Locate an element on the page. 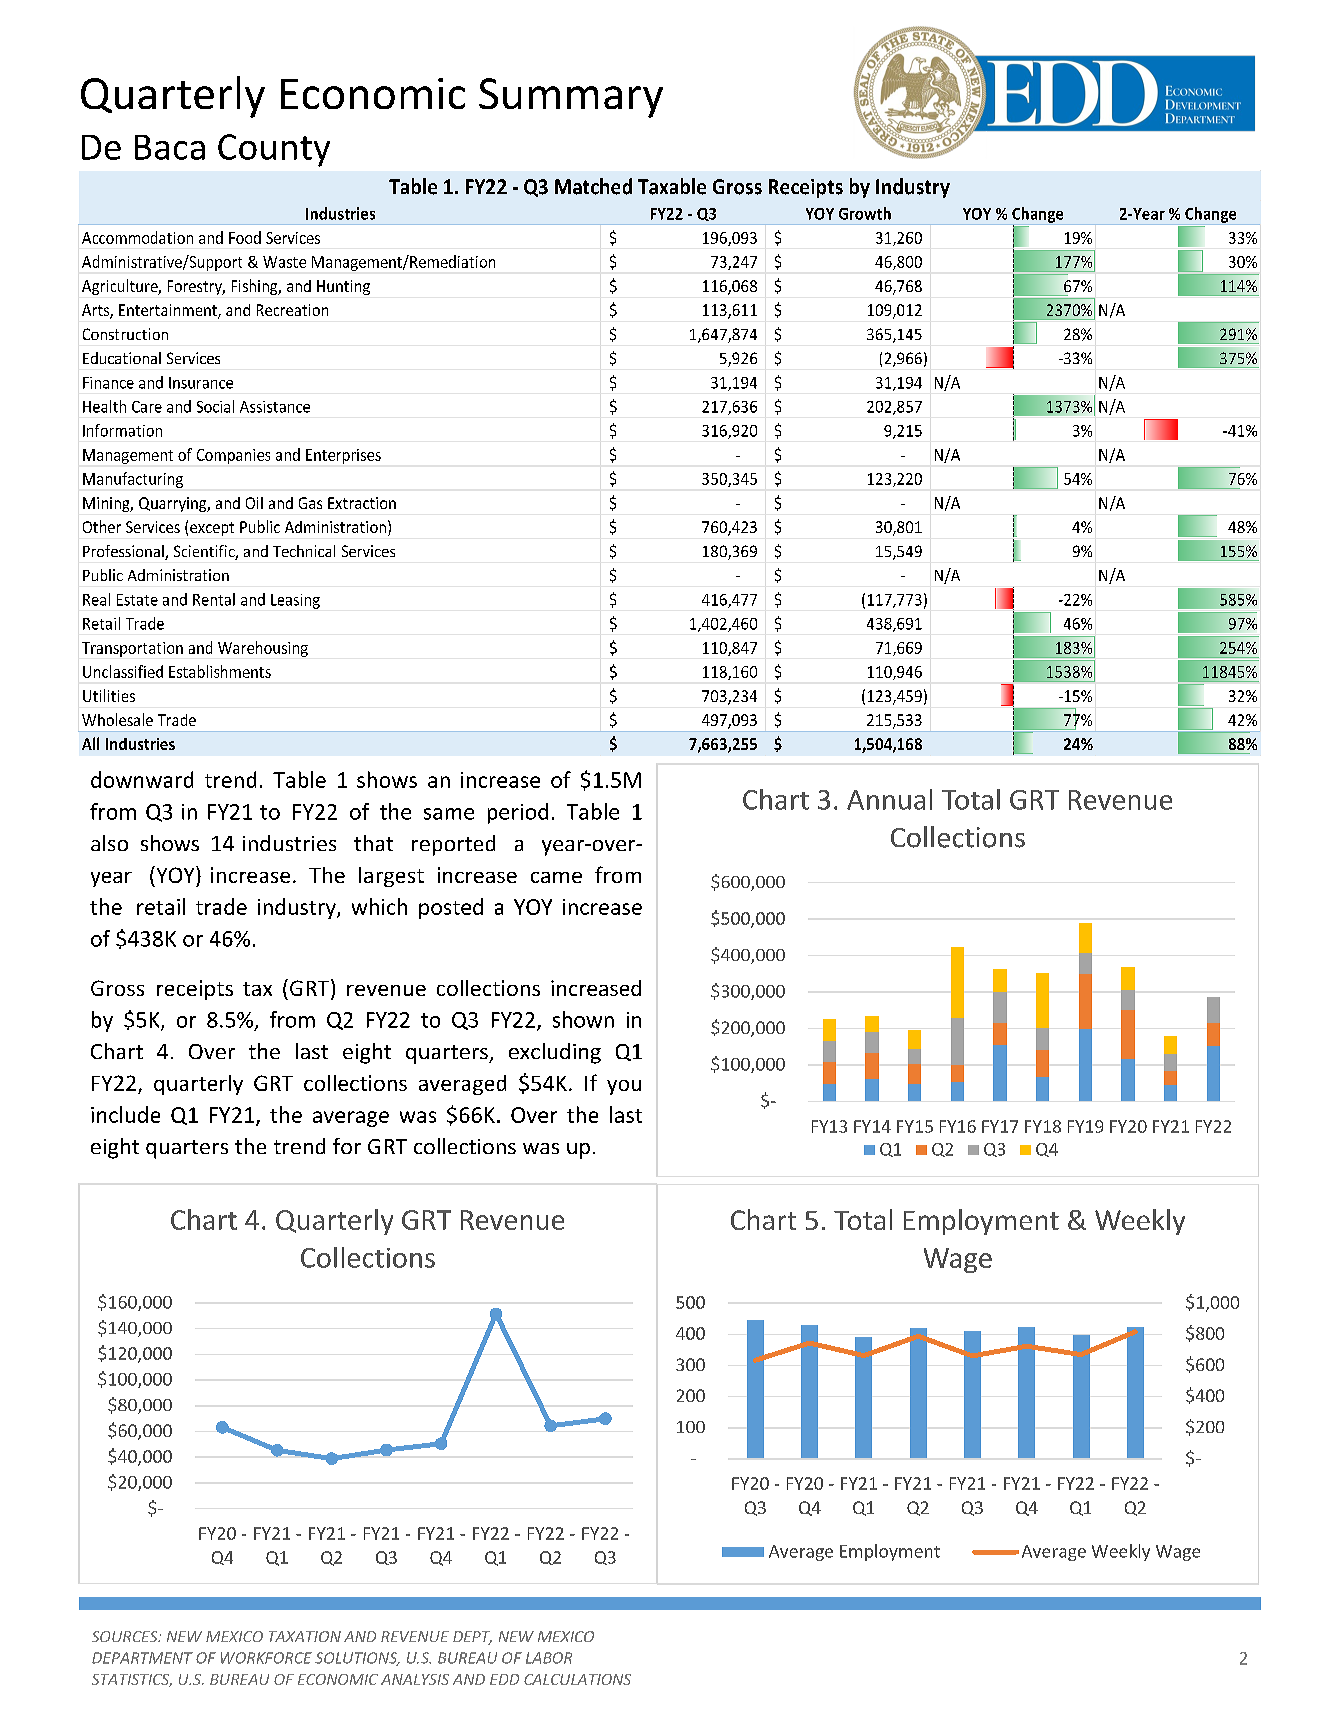  DEPARTMENT is located at coordinates (142, 1658).
